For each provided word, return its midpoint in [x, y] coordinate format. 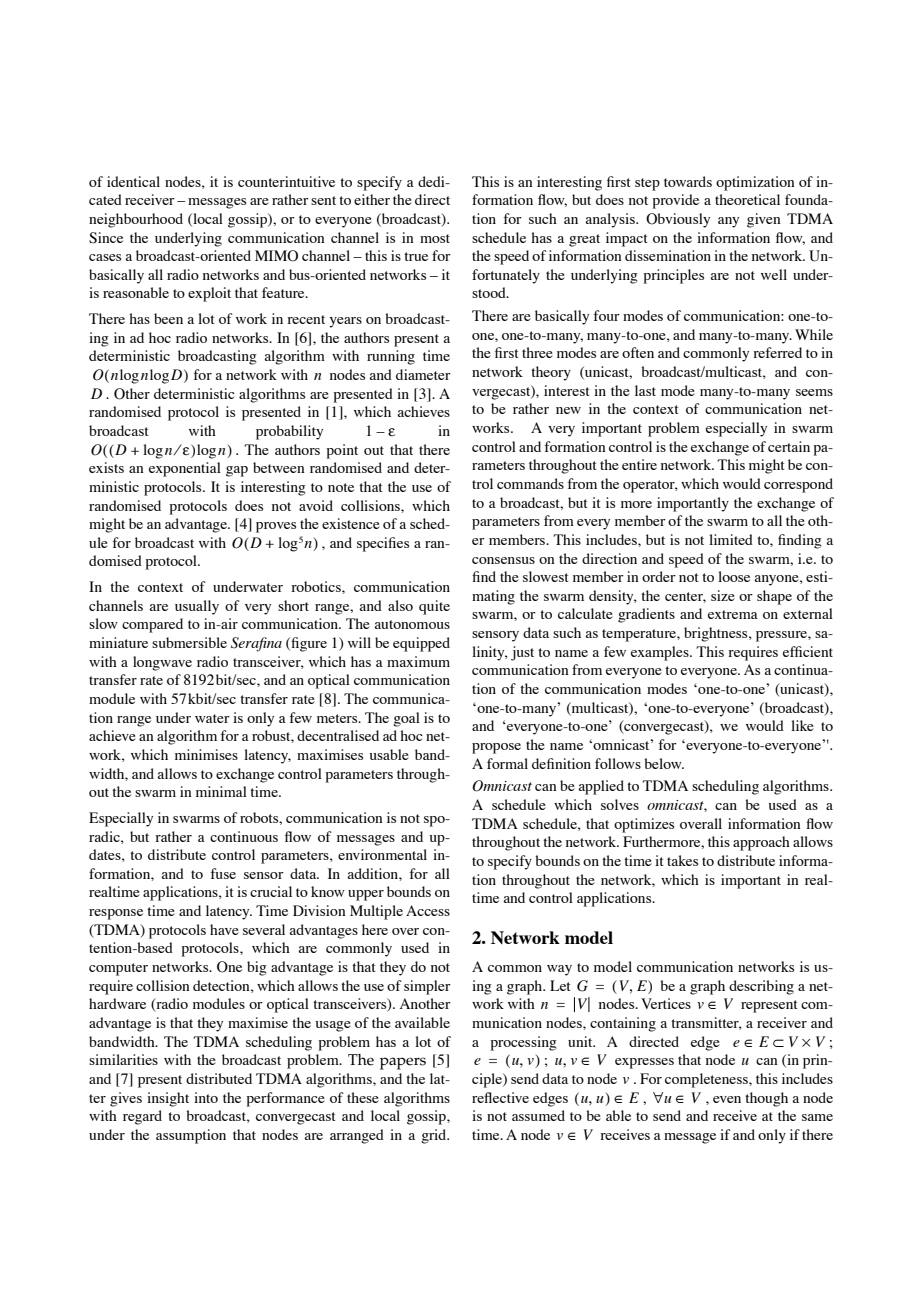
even [727, 1099]
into [206, 1097]
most [435, 238]
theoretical [747, 199]
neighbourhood [136, 220]
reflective [500, 1097]
